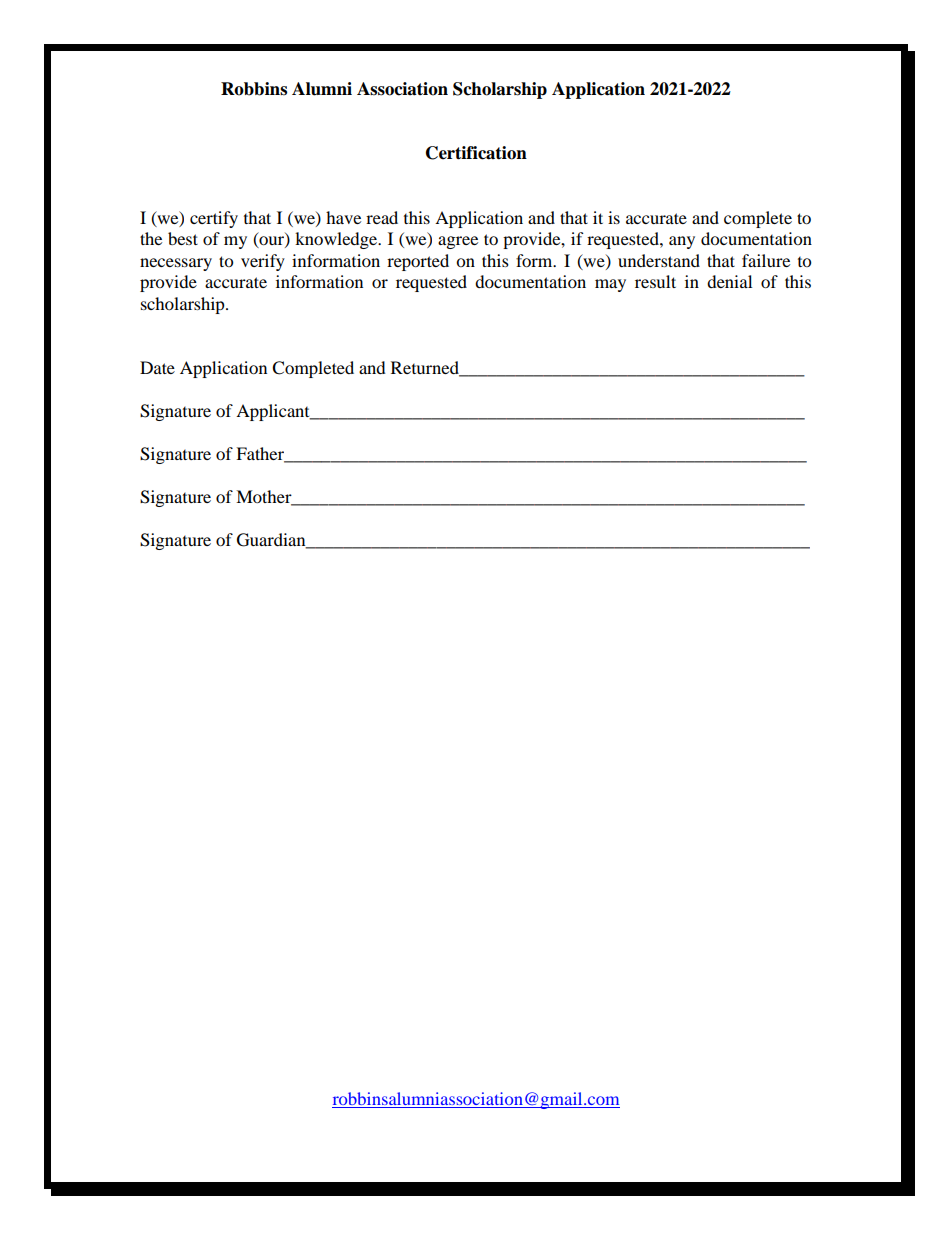 This screenshot has width=952, height=1233. What do you see at coordinates (476, 153) in the screenshot?
I see `Certification` at bounding box center [476, 153].
